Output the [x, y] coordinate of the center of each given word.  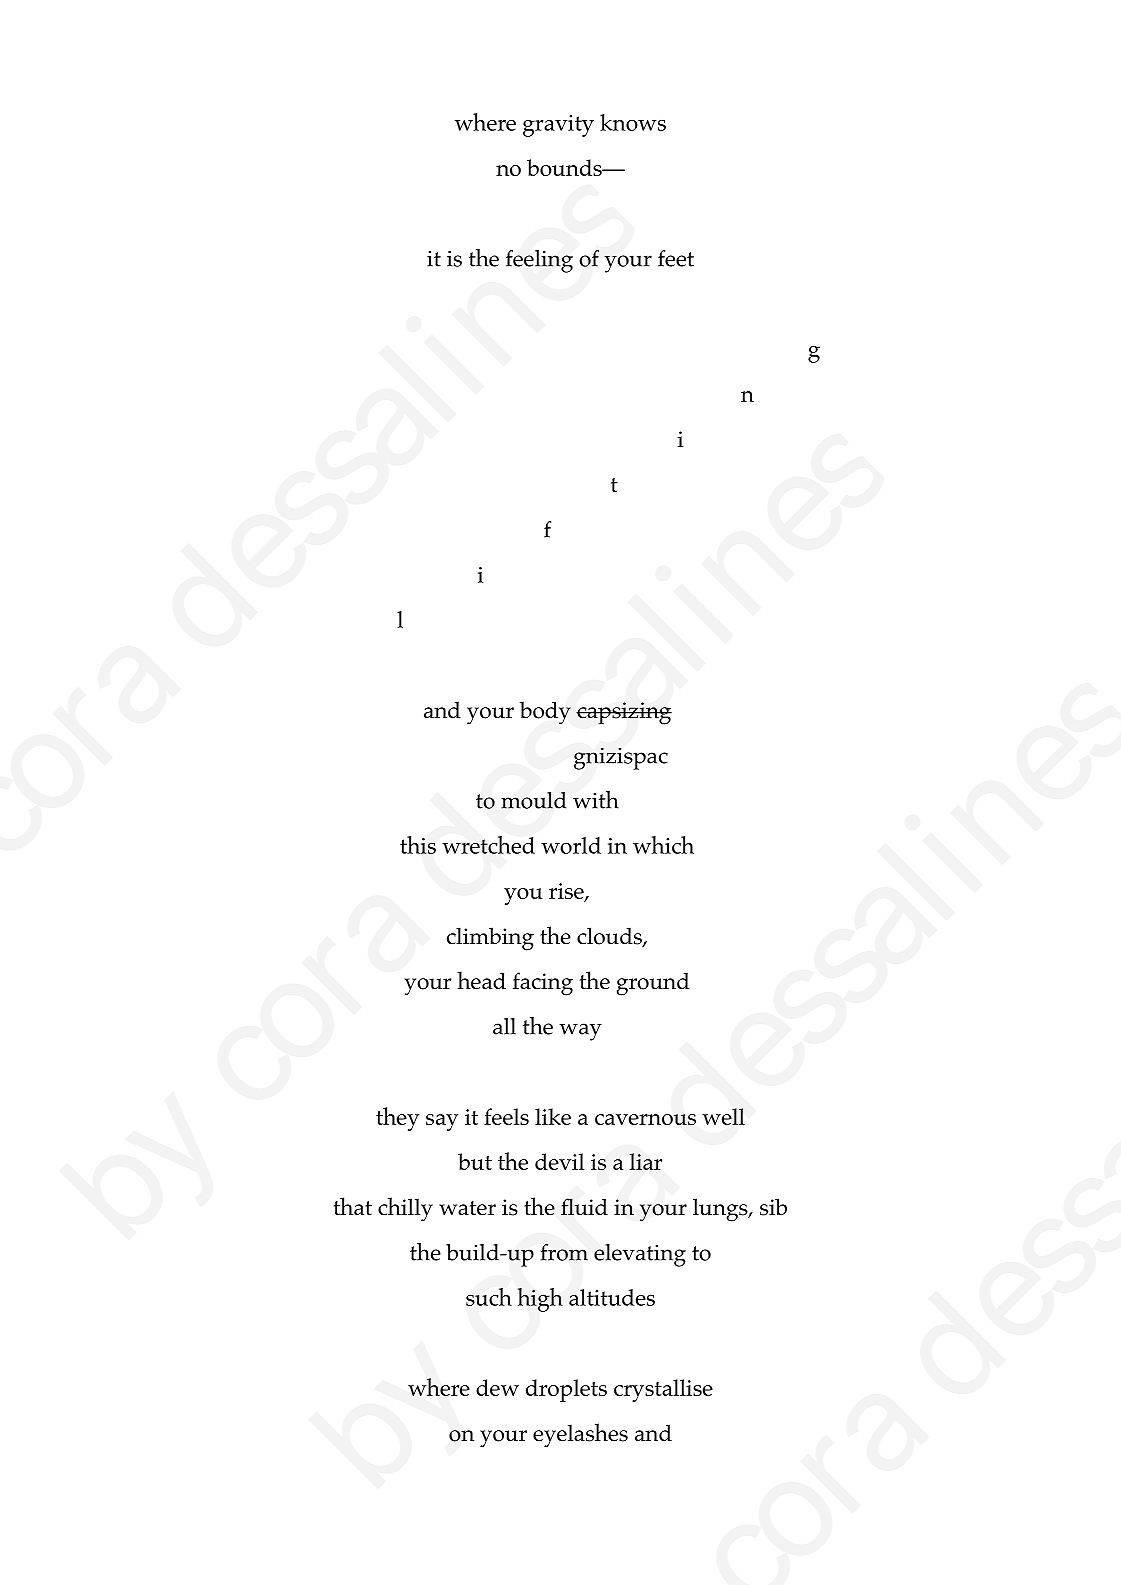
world [571, 845]
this [418, 845]
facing [543, 984]
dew [497, 1387]
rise [567, 892]
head [481, 980]
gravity [558, 126]
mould [534, 800]
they [397, 1119]
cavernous [645, 1119]
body [545, 713]
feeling [539, 261]
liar [645, 1161]
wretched [488, 845]
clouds [610, 937]
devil [559, 1161]
